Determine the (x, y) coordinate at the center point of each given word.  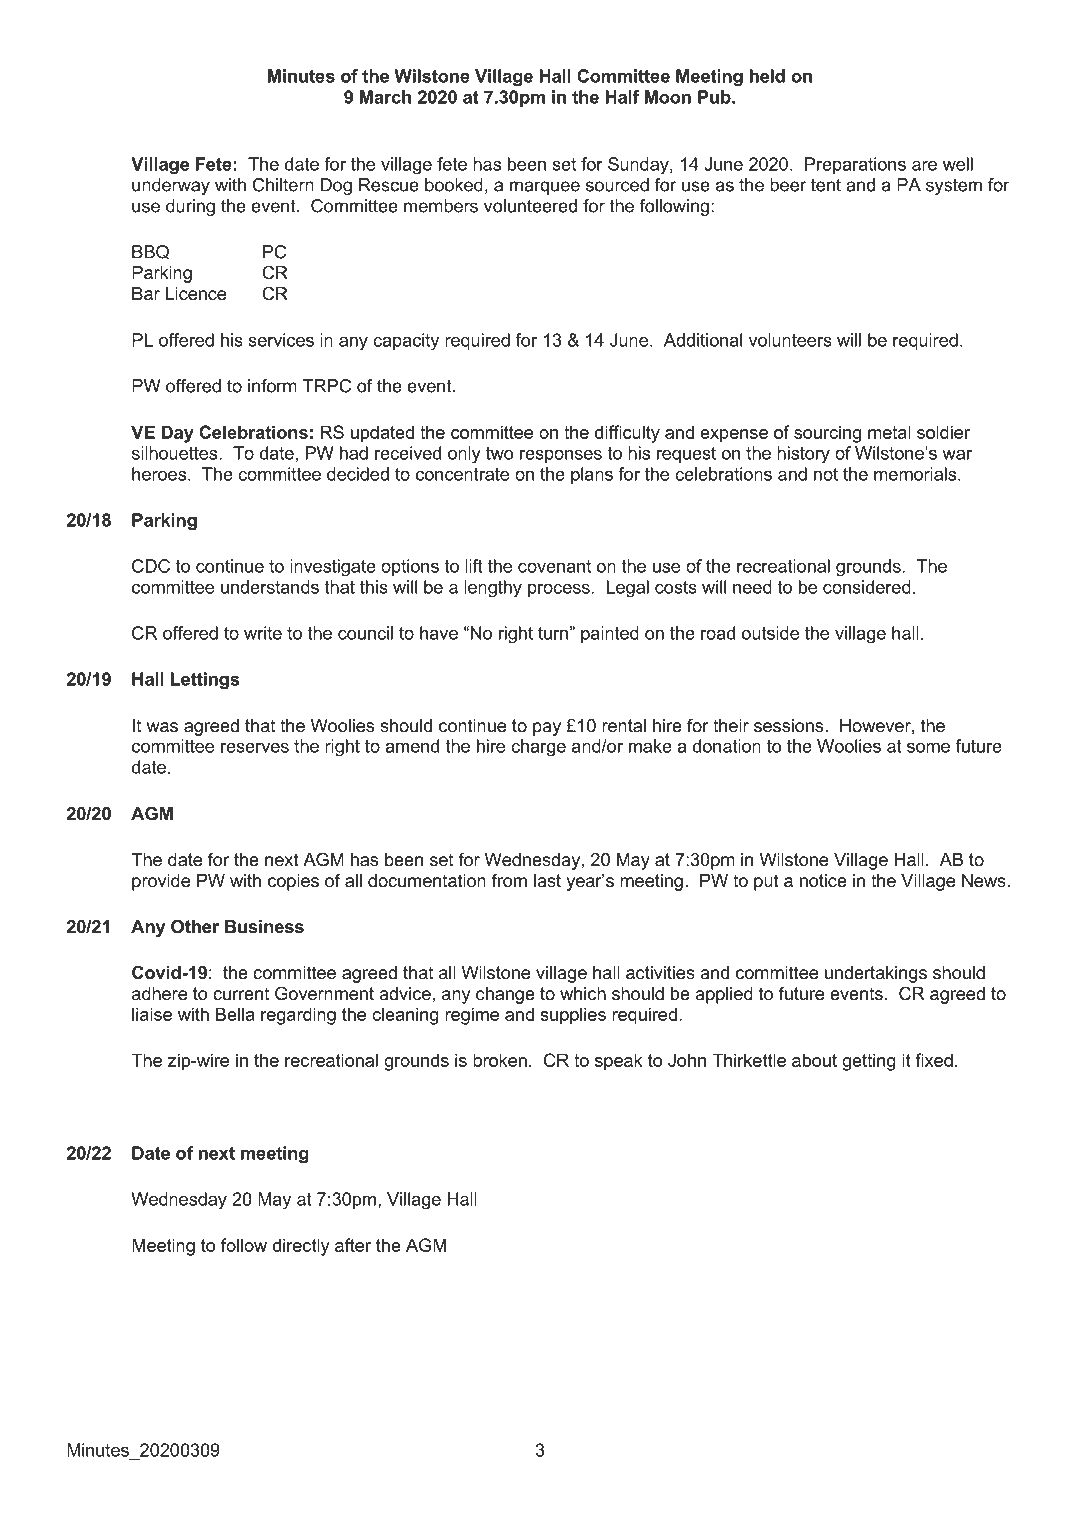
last (547, 880)
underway (171, 186)
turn (553, 633)
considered (867, 587)
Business (264, 927)
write (263, 633)
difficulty (627, 434)
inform (272, 386)
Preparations (855, 165)
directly (301, 1247)
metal (889, 432)
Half (622, 97)
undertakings (876, 974)
